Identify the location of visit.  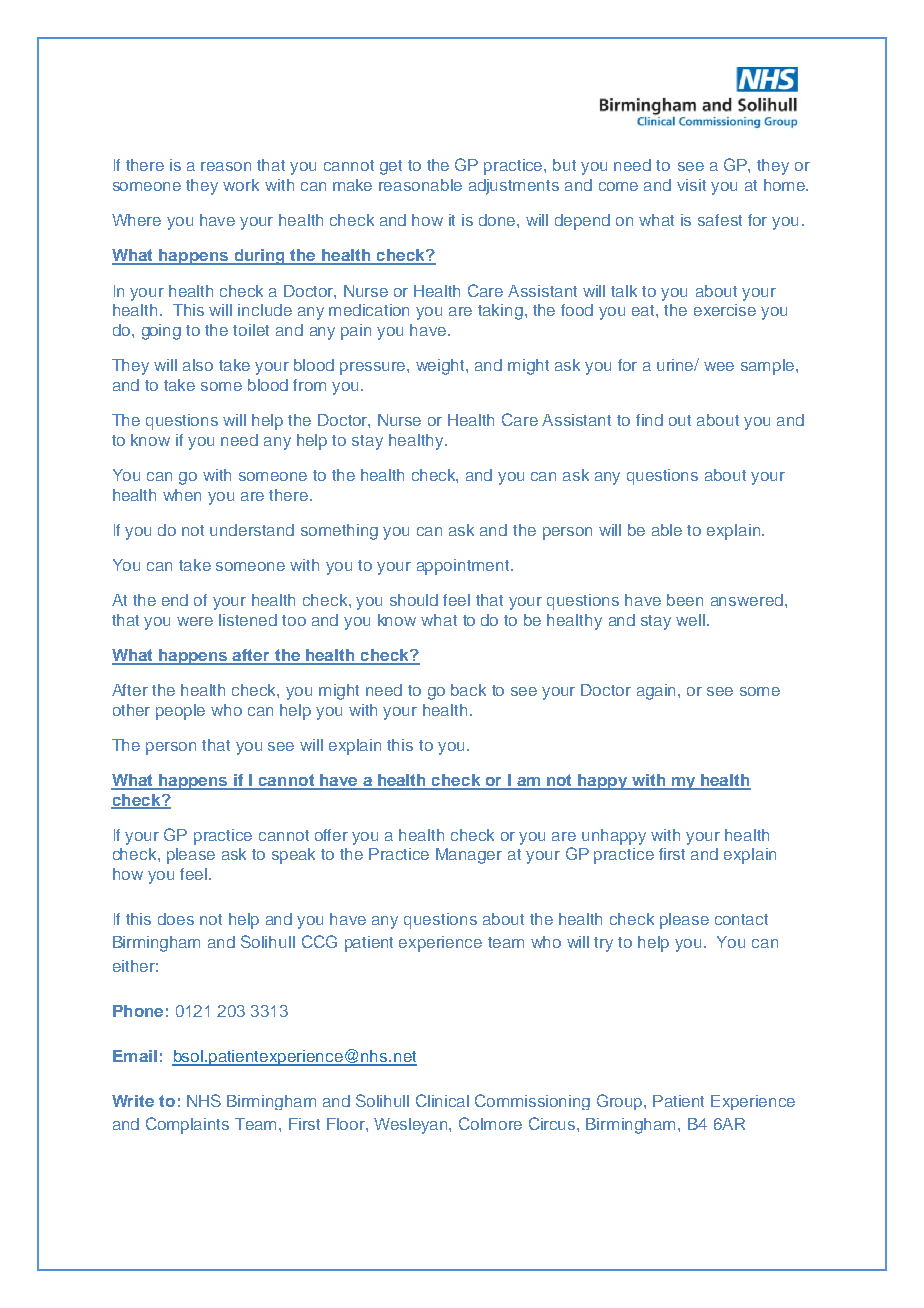
(691, 185).
